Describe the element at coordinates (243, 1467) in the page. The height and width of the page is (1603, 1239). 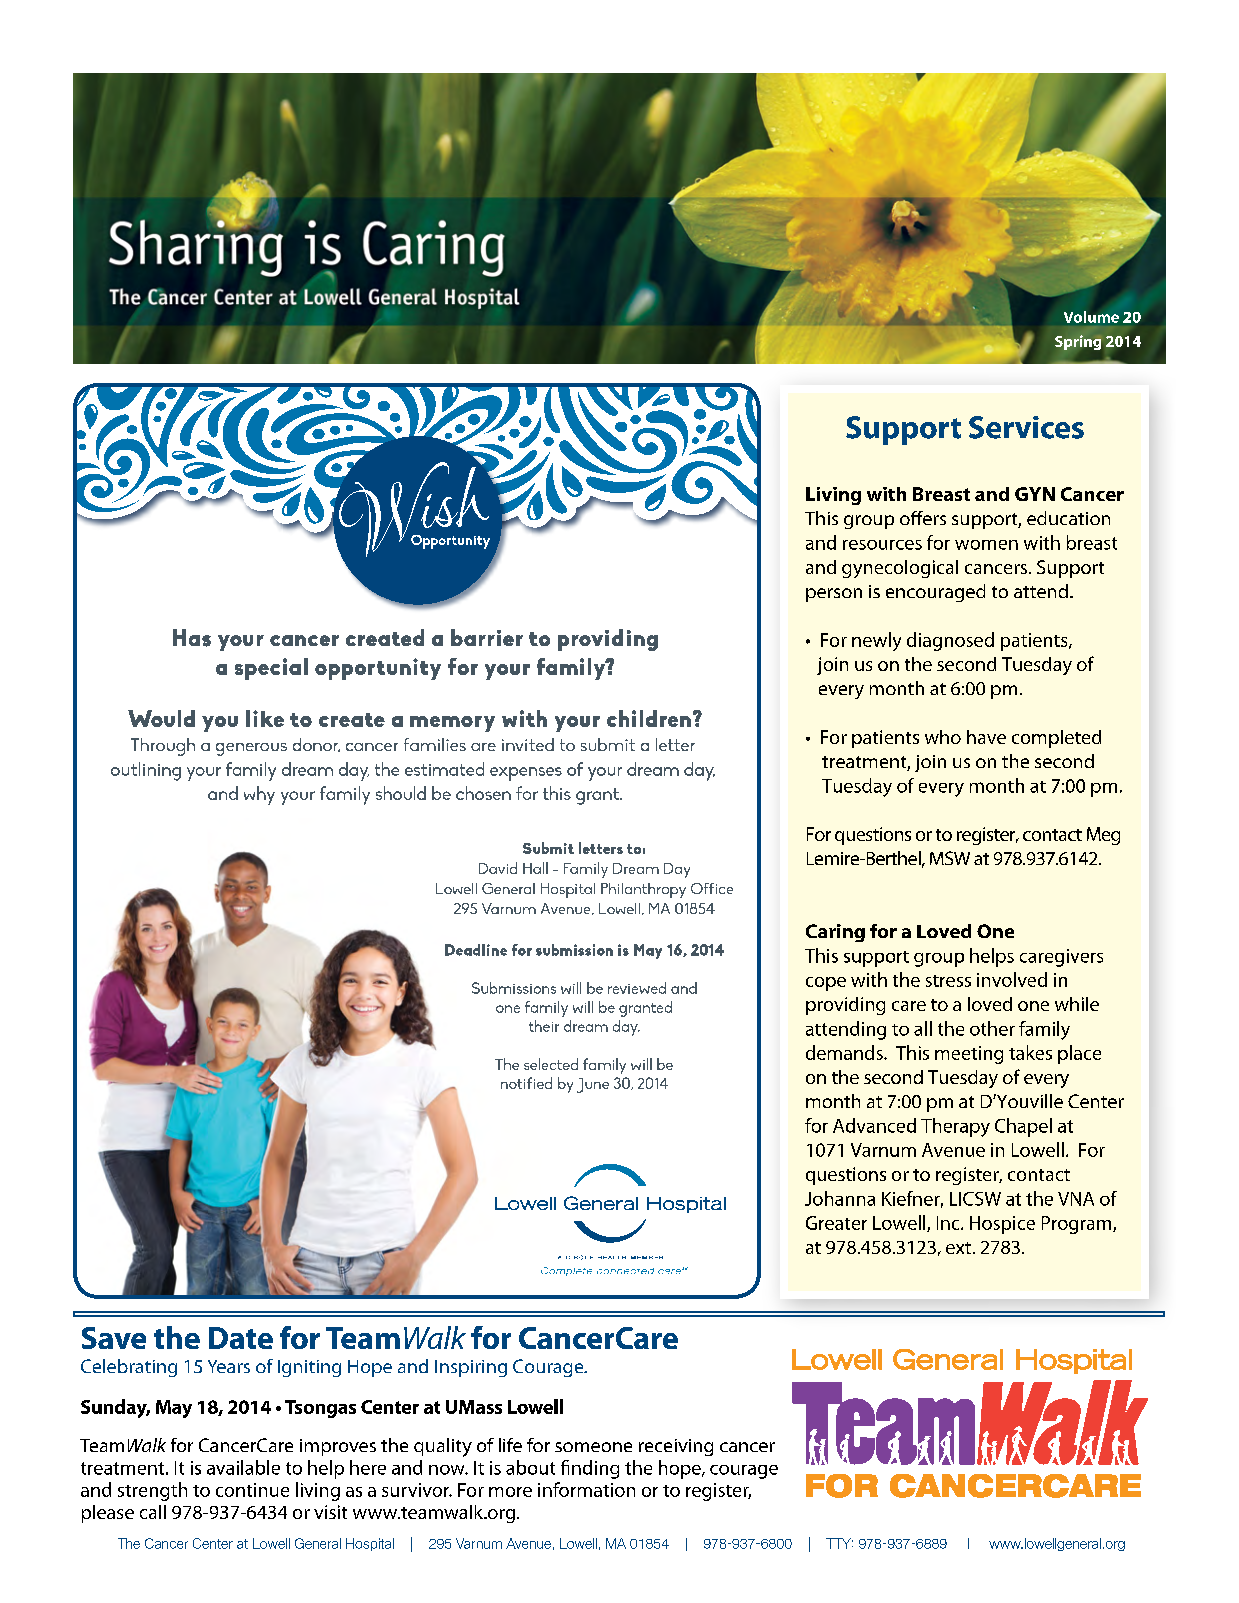
I see `available` at that location.
